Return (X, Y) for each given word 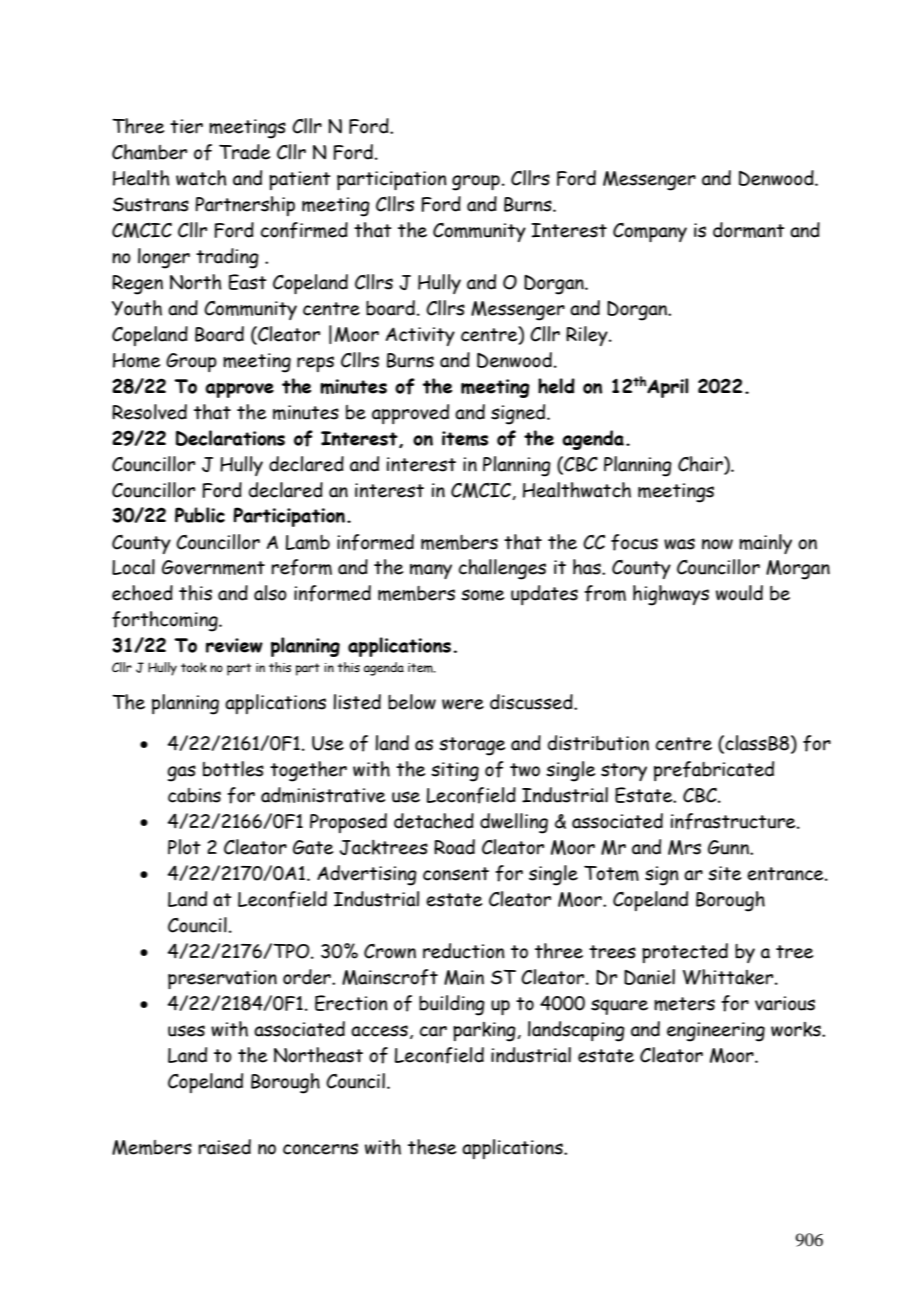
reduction (464, 951)
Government (213, 567)
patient (300, 180)
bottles (233, 769)
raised (224, 1147)
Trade (244, 152)
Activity (420, 336)
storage (472, 746)
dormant (749, 230)
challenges (502, 569)
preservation (222, 979)
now (717, 544)
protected (685, 953)
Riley (588, 336)
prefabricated (714, 771)
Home (136, 360)
